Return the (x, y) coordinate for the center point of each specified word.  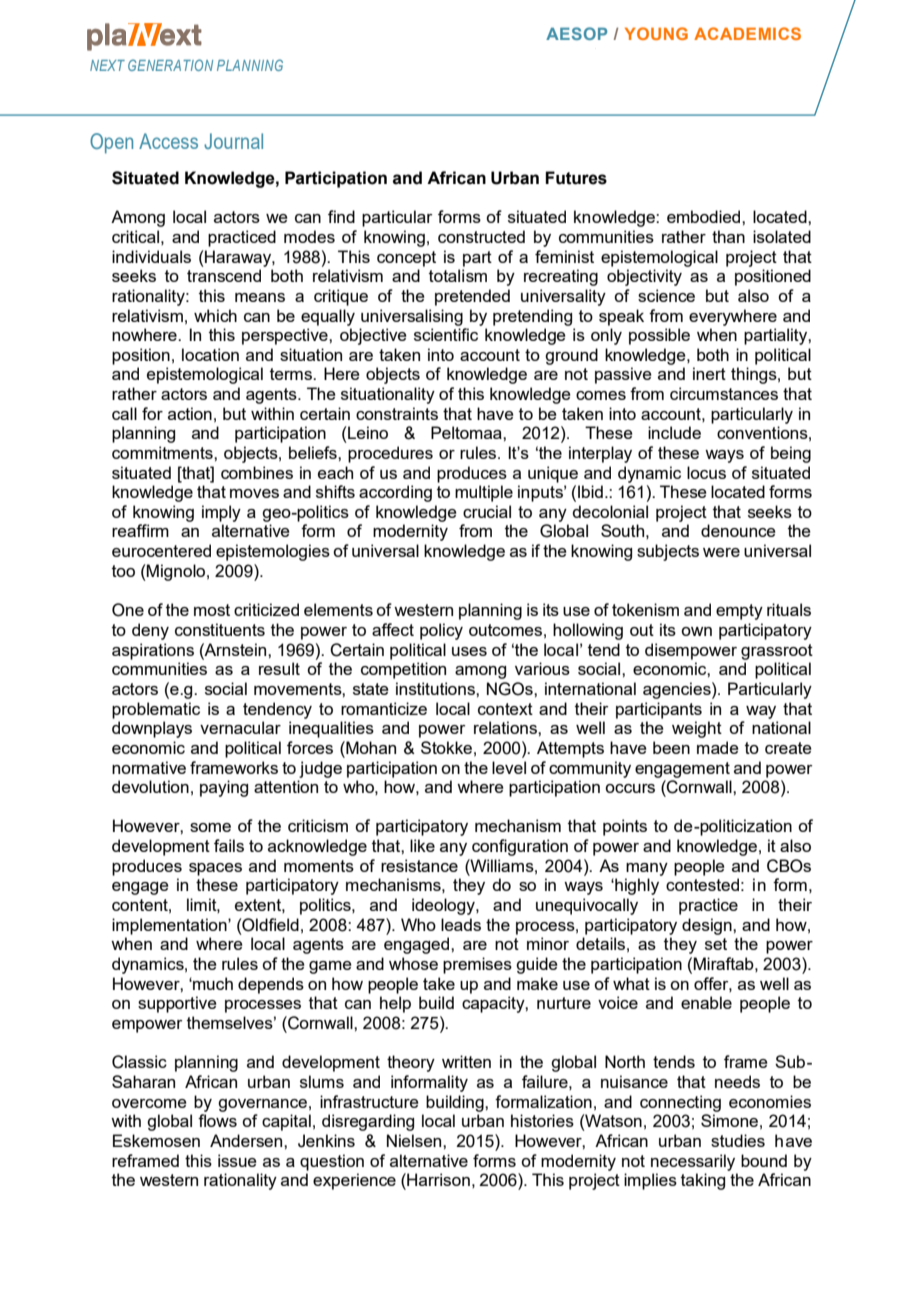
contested (702, 884)
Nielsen (415, 1140)
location (210, 354)
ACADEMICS (747, 33)
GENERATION (170, 65)
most (212, 610)
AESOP (576, 33)
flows (217, 1120)
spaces (215, 869)
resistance (419, 865)
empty (739, 612)
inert (709, 373)
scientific (446, 334)
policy (441, 631)
